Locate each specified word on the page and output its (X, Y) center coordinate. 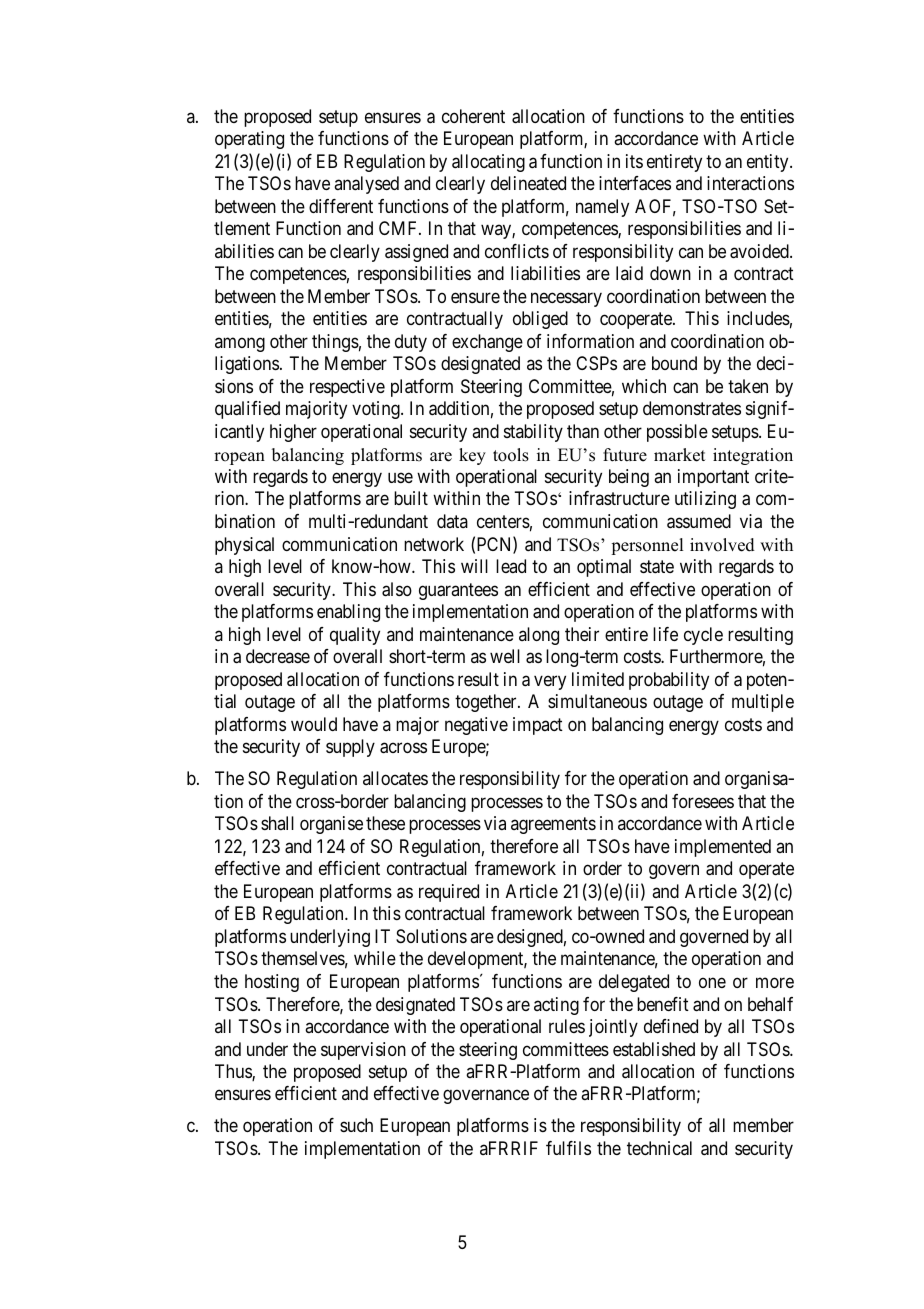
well (505, 656)
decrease (278, 656)
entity (769, 163)
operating (249, 140)
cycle (703, 636)
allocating (488, 163)
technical (659, 1148)
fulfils (568, 1148)
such (356, 1125)
